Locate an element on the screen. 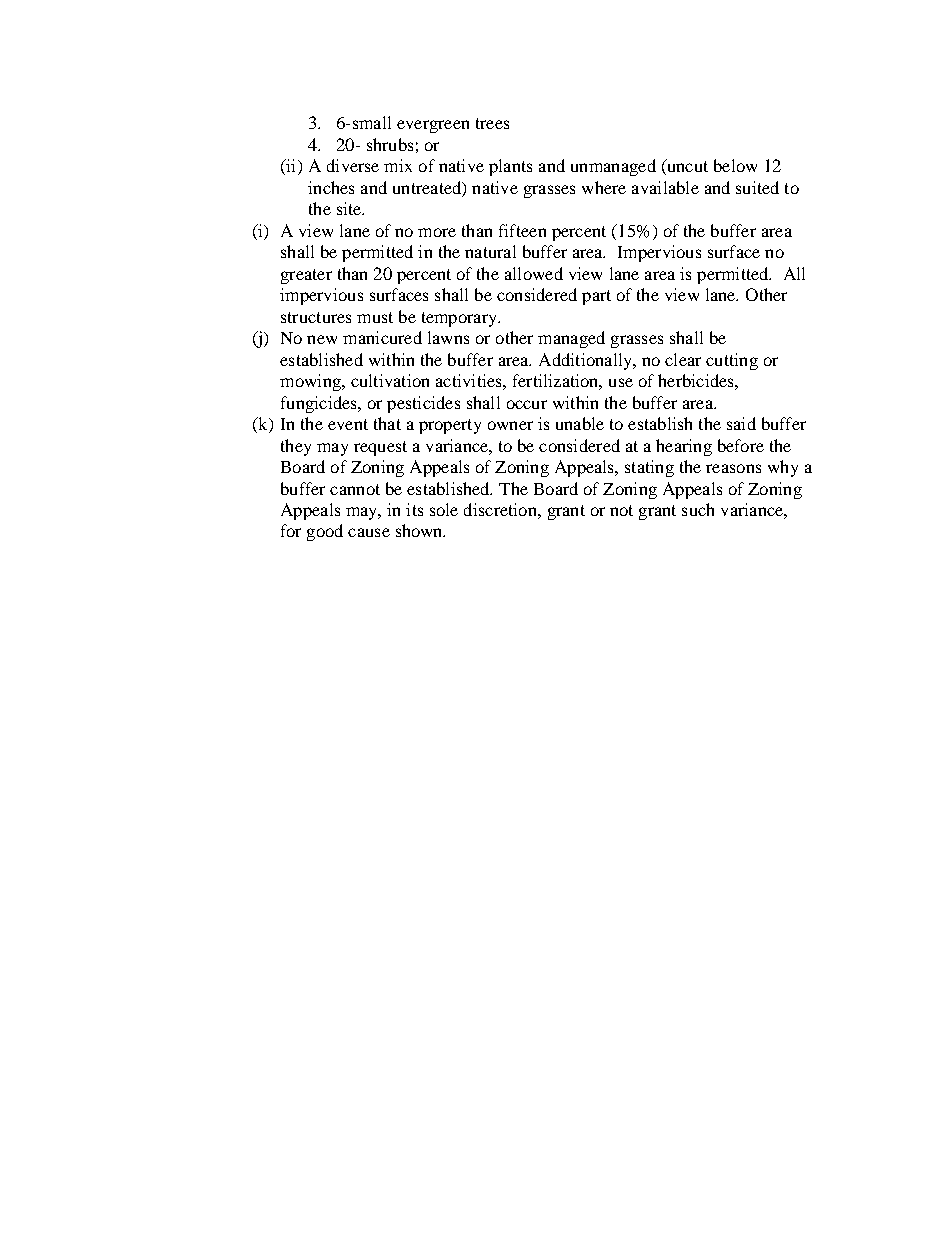 The width and height of the screenshot is (952, 1233). part is located at coordinates (596, 297).
